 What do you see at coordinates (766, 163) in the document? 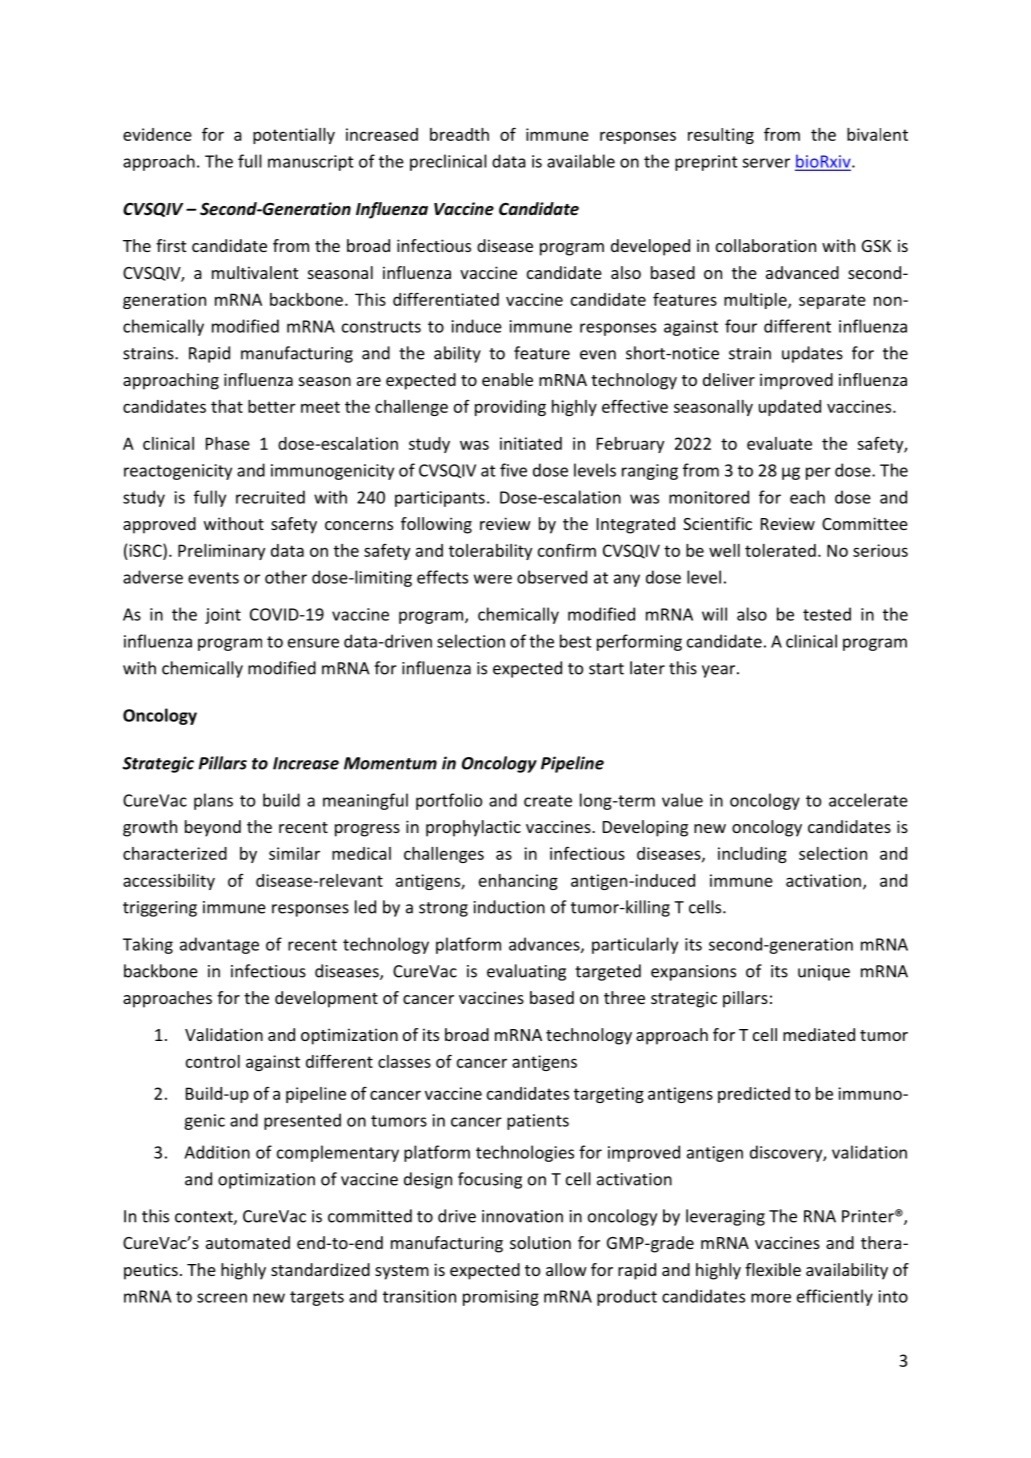
I see `server` at bounding box center [766, 163].
